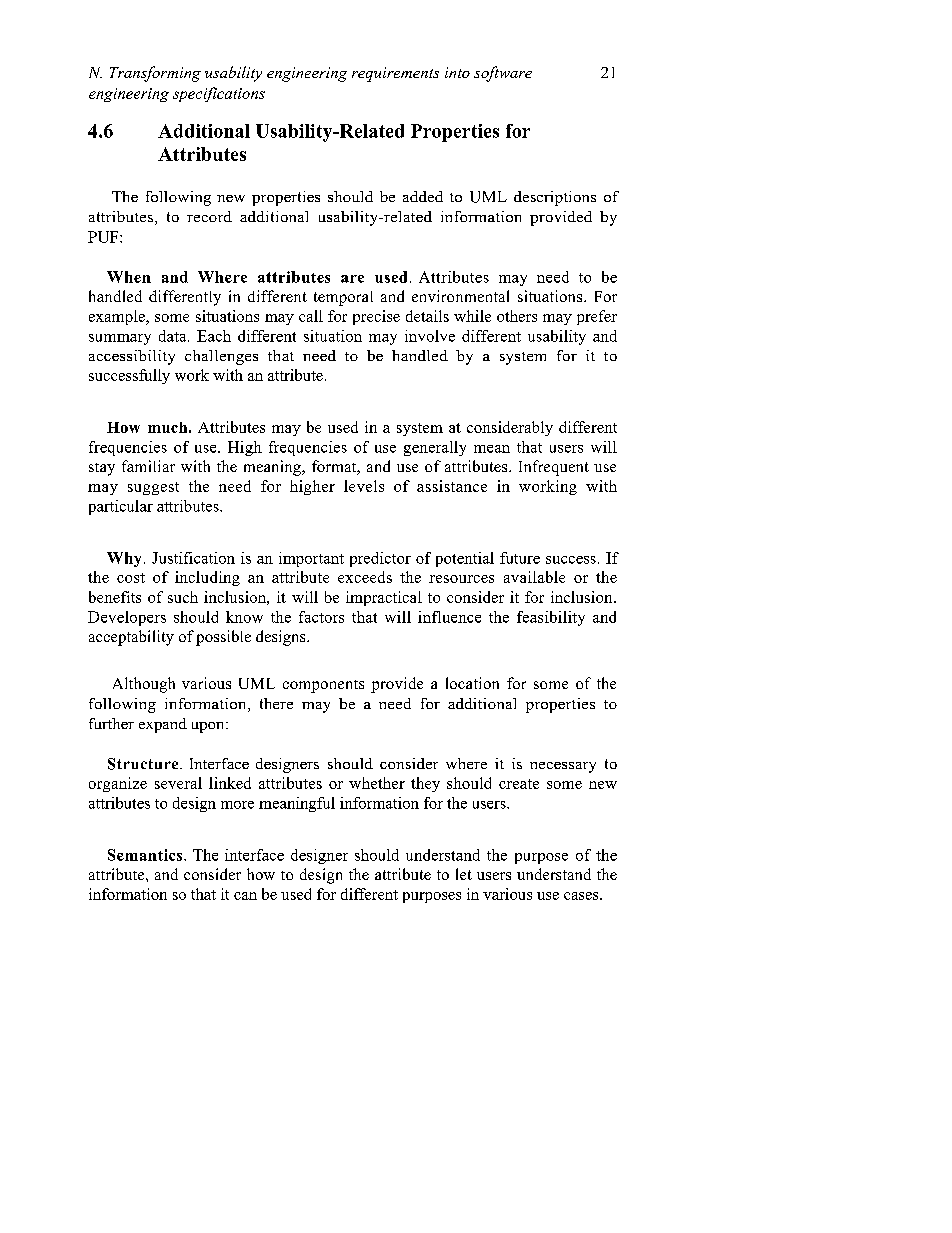  Describe the element at coordinates (155, 74) in the screenshot. I see `Transforming` at that location.
